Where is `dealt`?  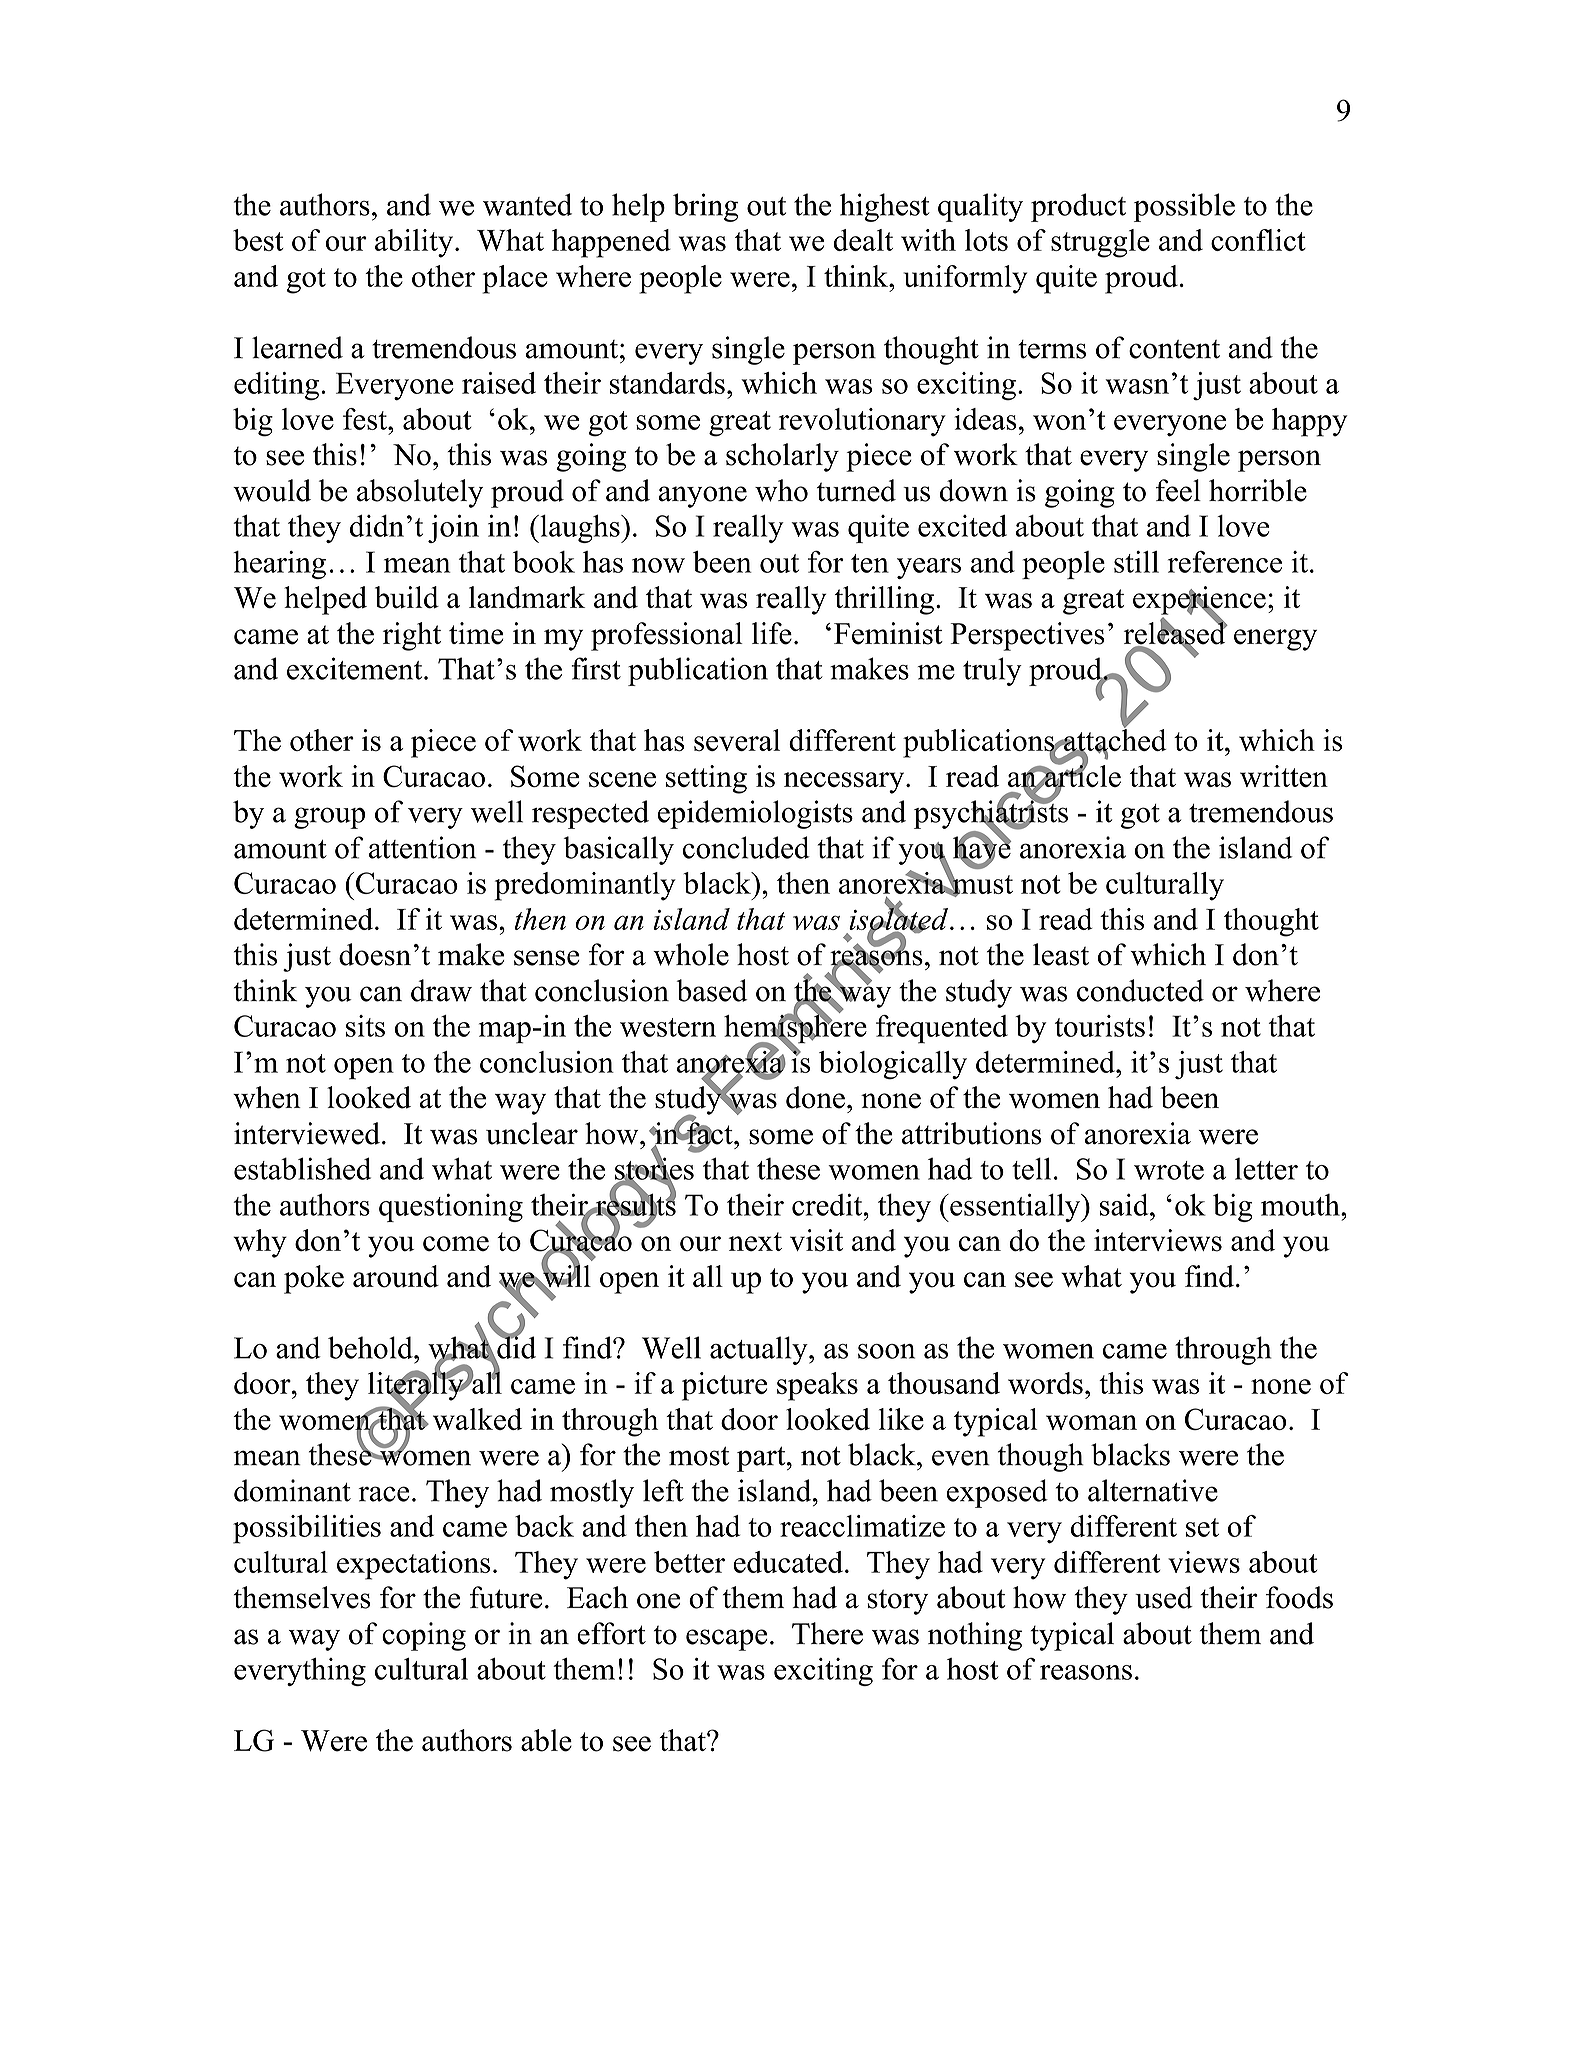
dealt is located at coordinates (863, 240).
